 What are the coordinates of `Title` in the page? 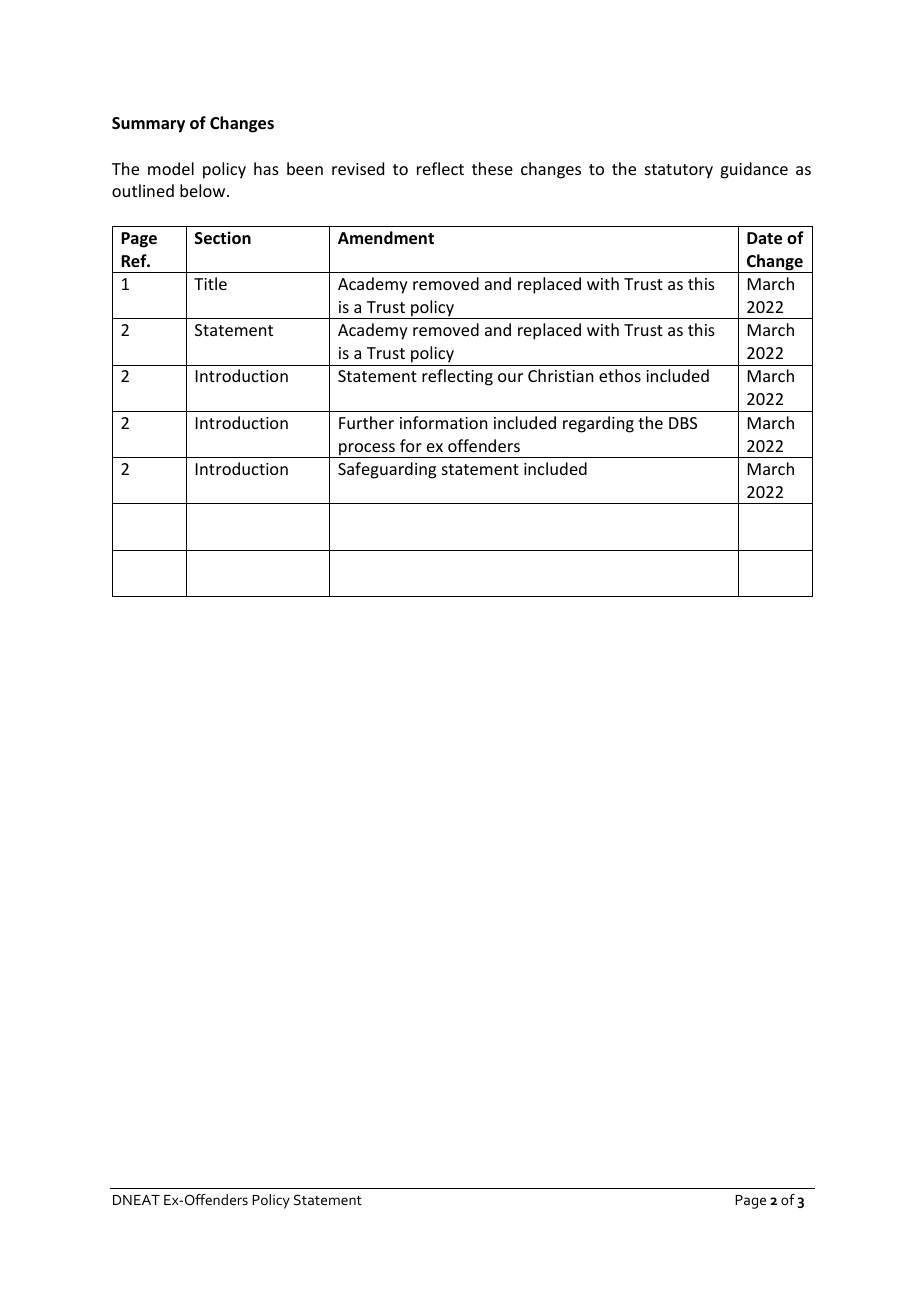 It's located at (210, 283).
